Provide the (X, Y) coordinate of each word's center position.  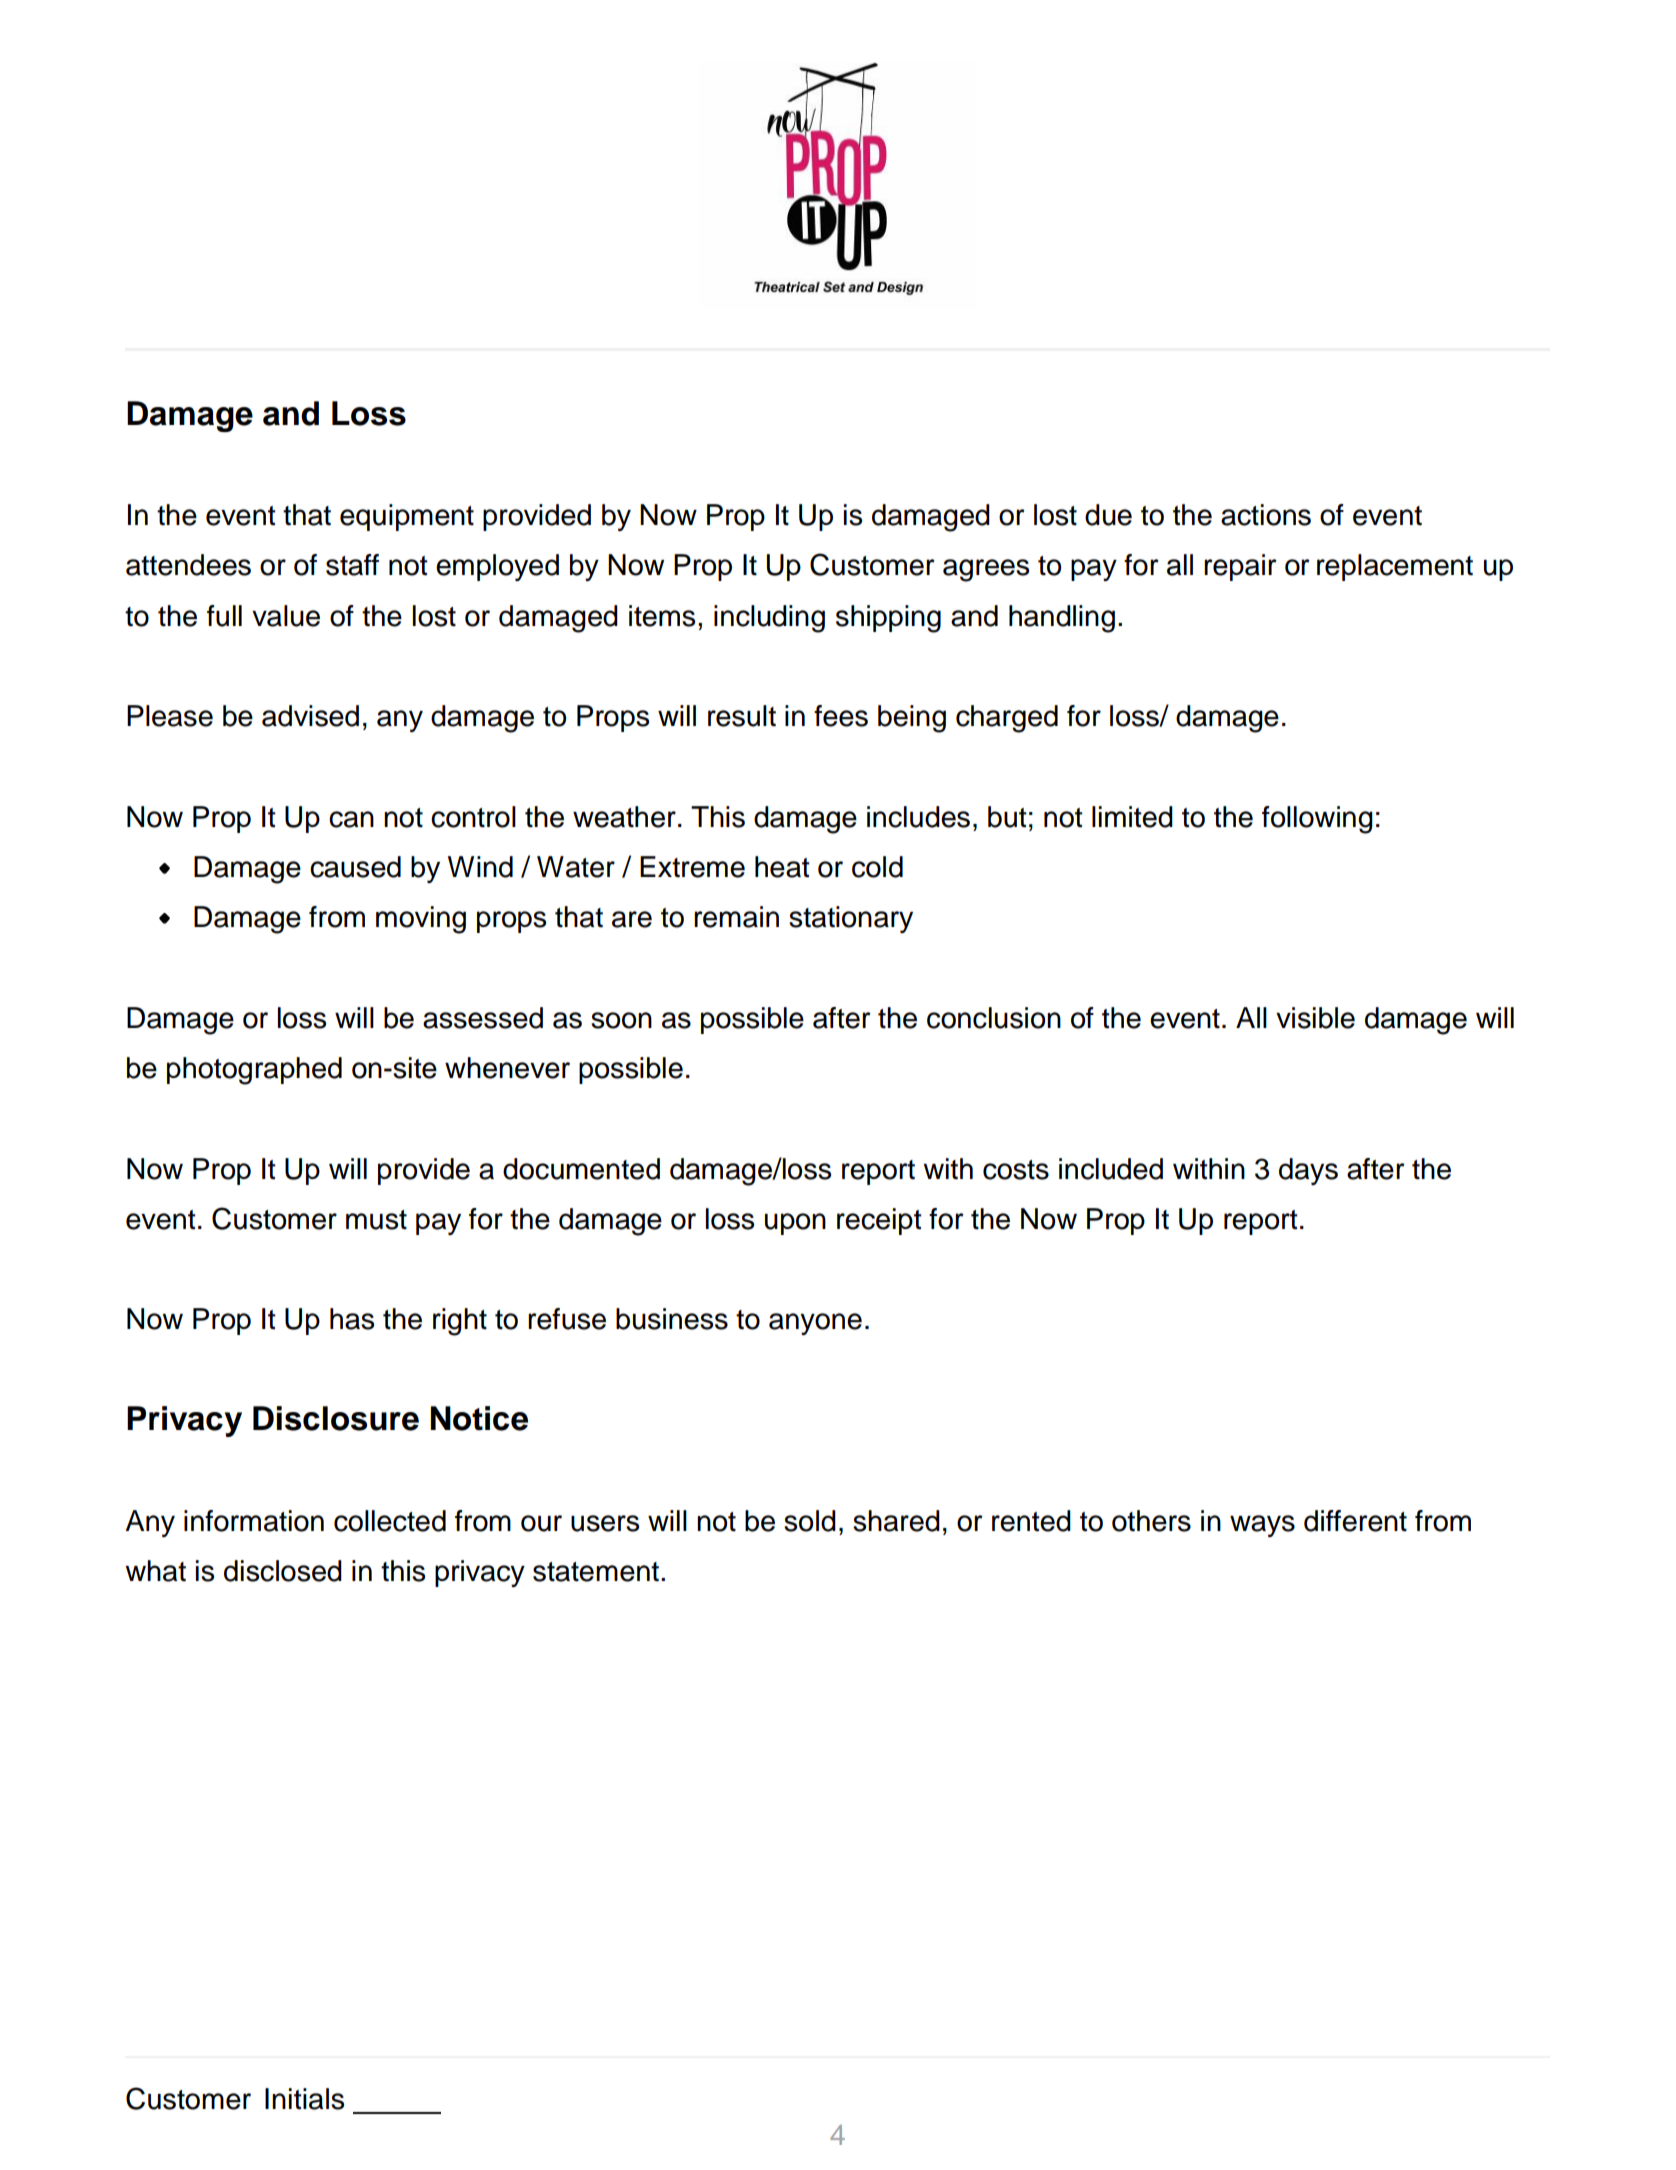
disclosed (283, 1571)
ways (1262, 1526)
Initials (304, 2099)
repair (1240, 567)
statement (596, 1572)
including (769, 619)
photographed (254, 1071)
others (1151, 1521)
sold (810, 1521)
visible (1315, 1018)
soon (621, 1020)
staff (352, 565)
